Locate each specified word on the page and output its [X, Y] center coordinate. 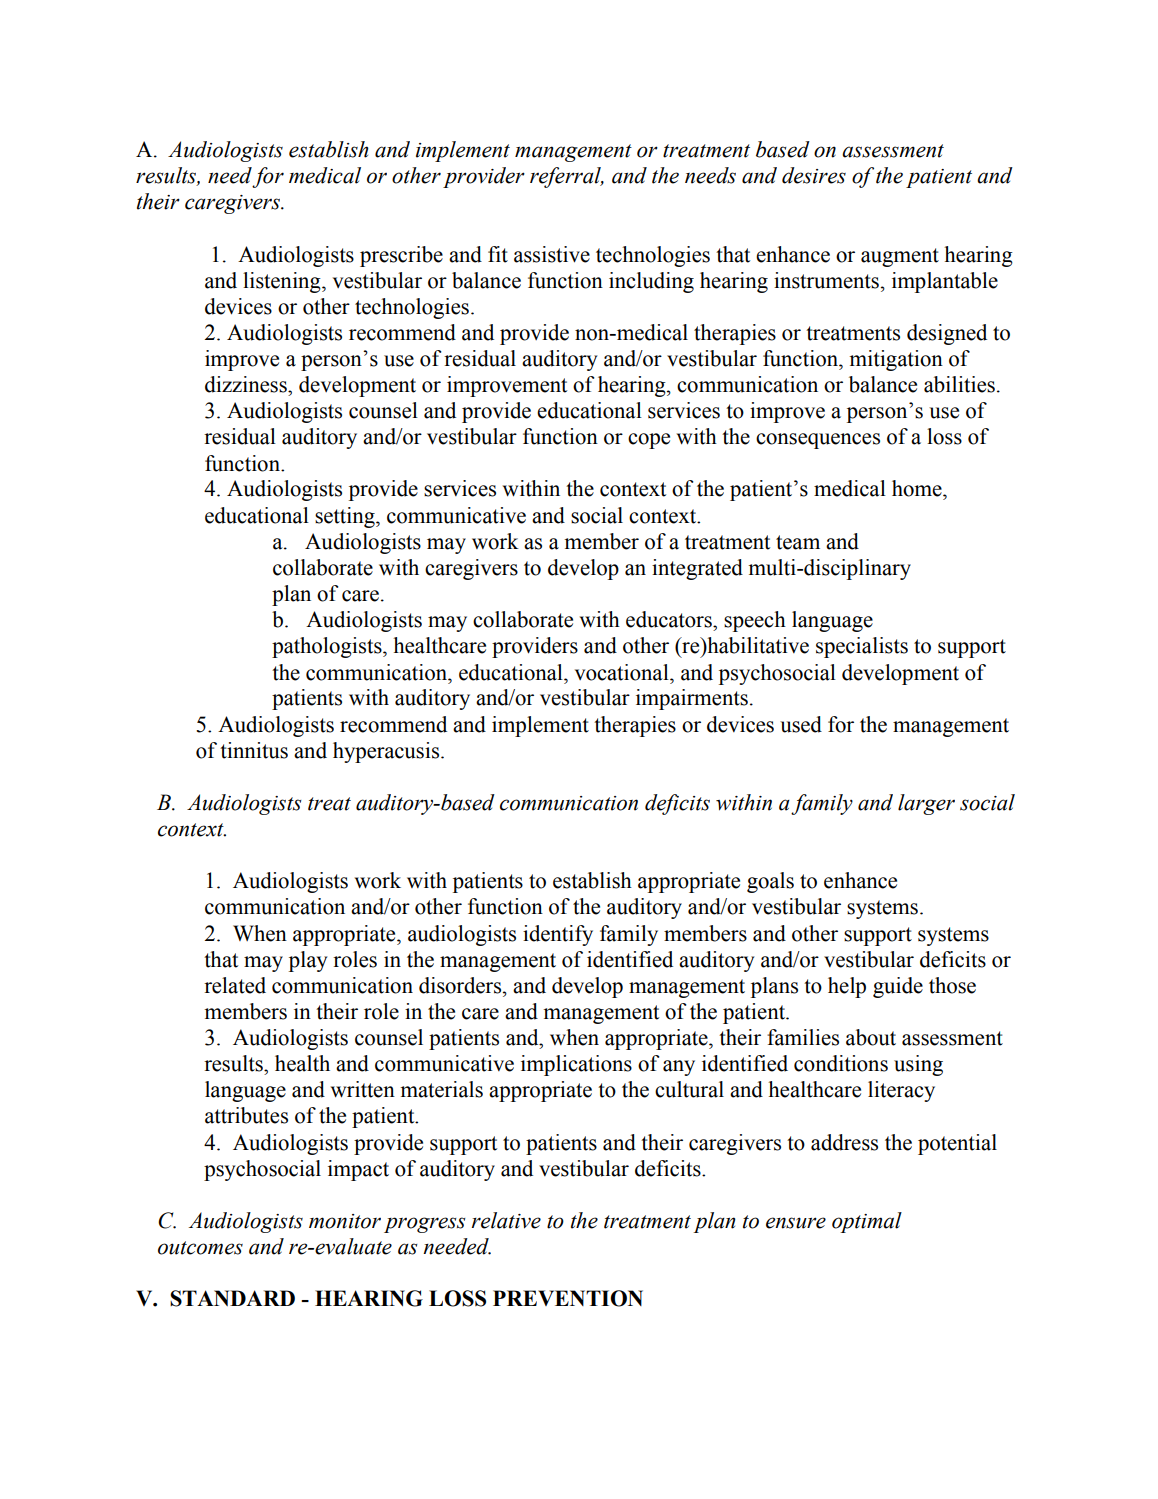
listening [283, 282]
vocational [623, 672]
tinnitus [254, 750]
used [801, 724]
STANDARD [232, 1298]
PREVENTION [568, 1298]
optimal [867, 1222]
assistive [552, 254]
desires [814, 175]
